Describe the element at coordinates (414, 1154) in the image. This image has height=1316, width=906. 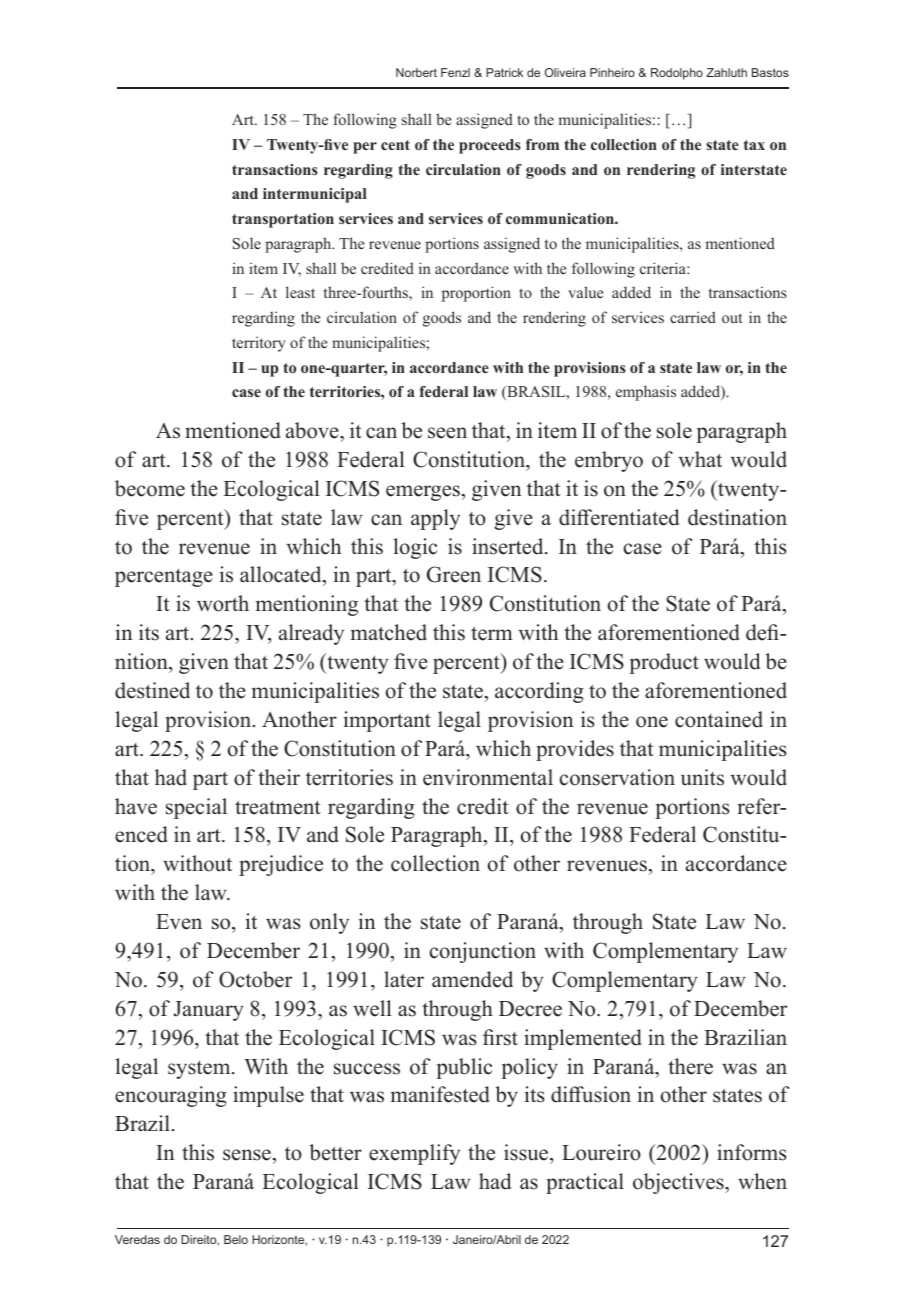
I see `exemplify` at that location.
